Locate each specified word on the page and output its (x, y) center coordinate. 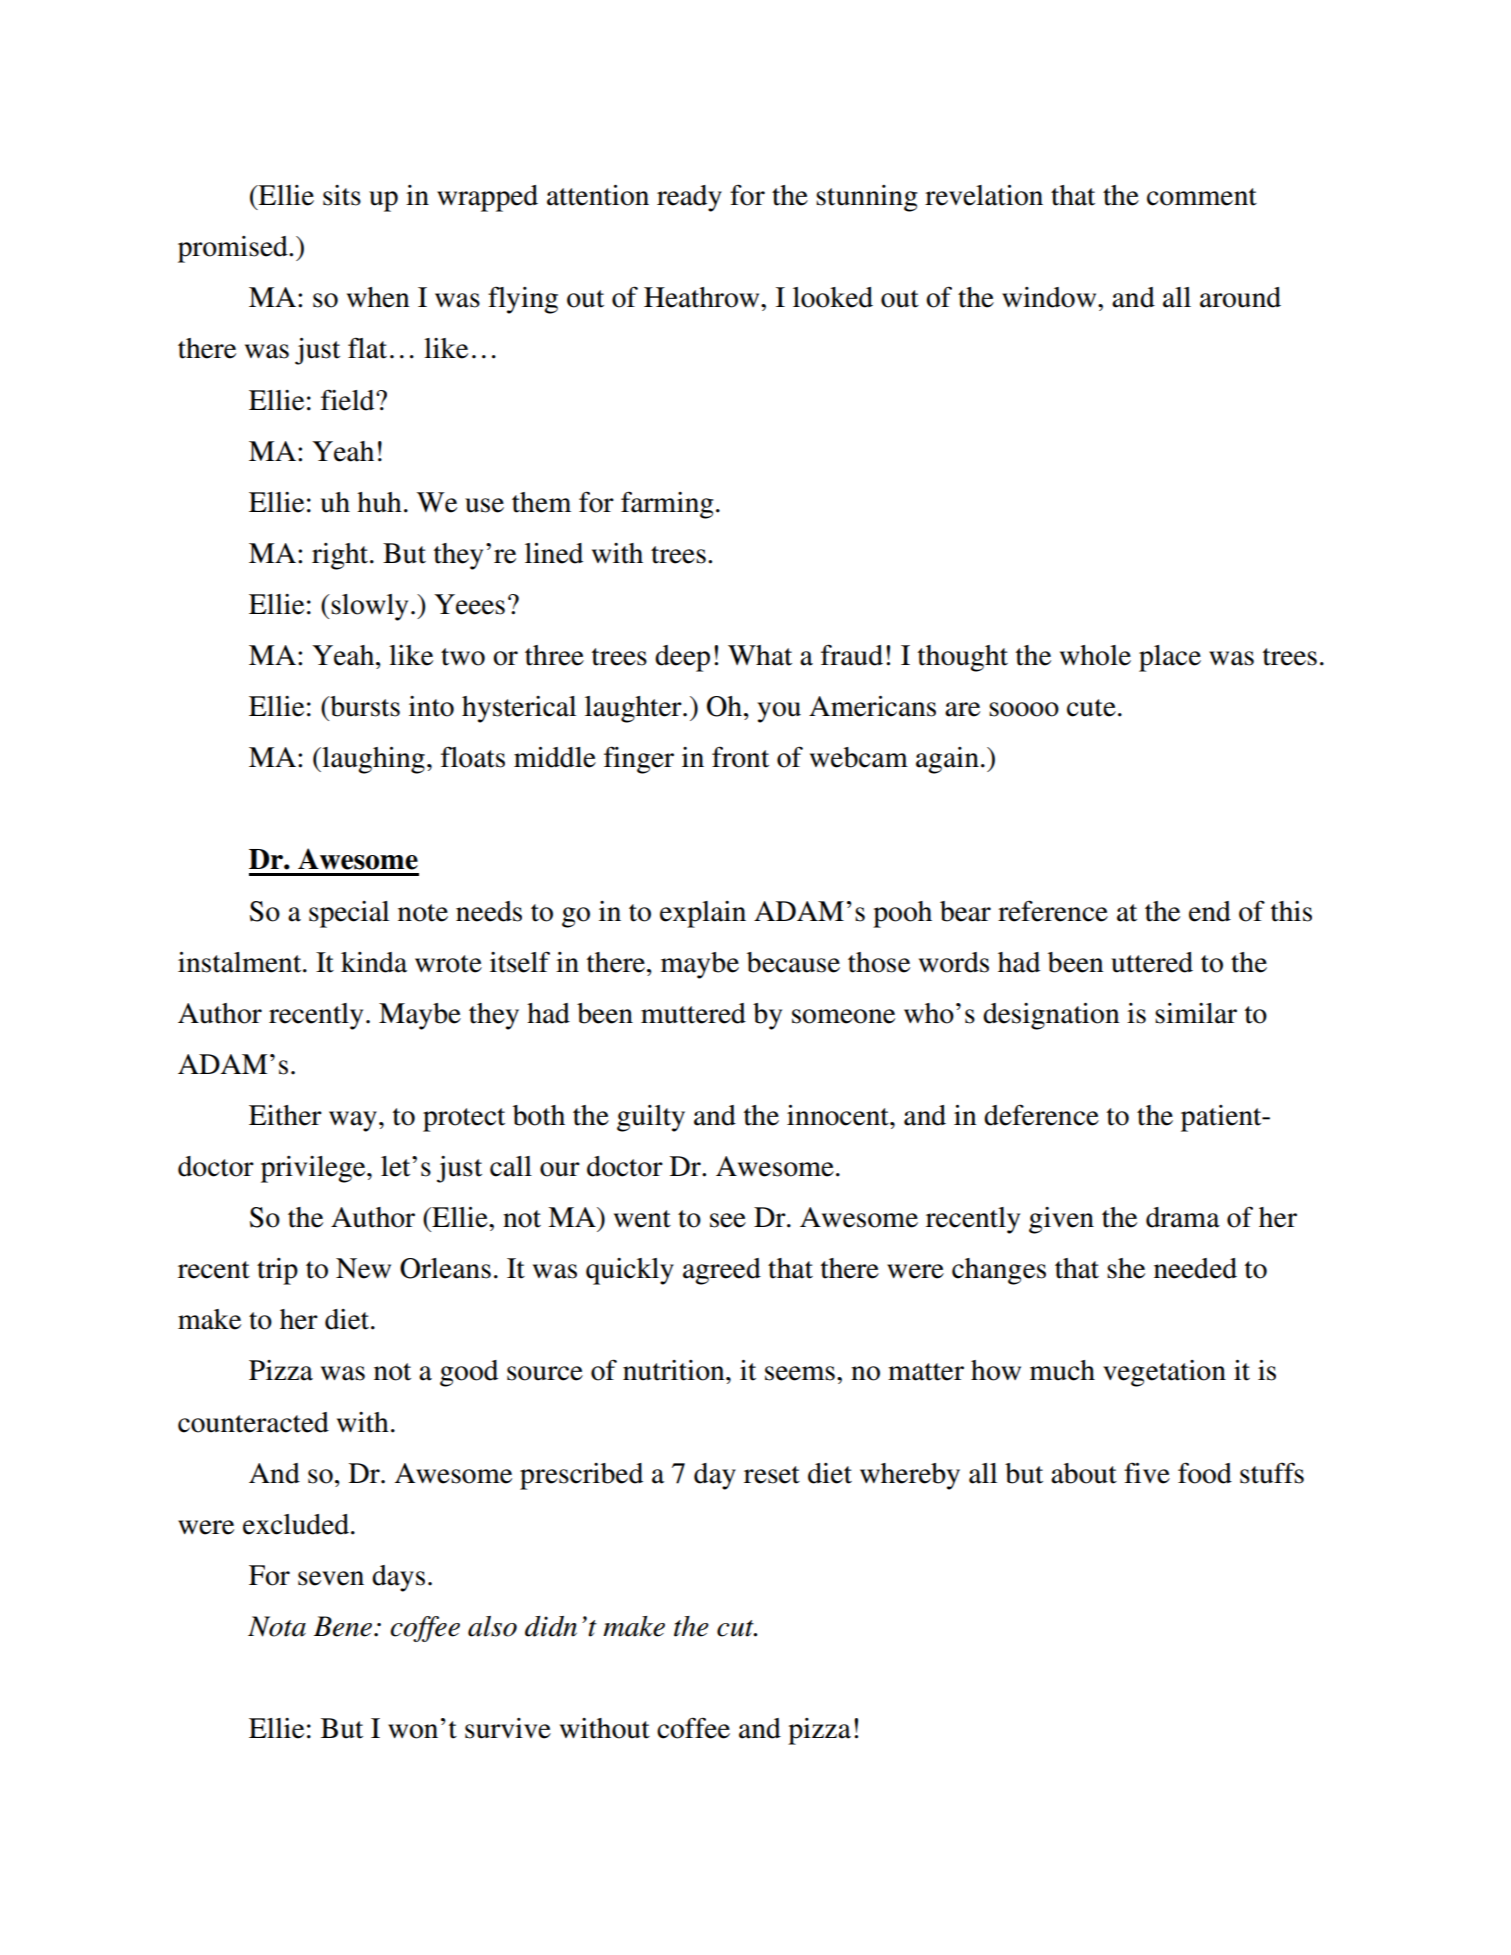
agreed (722, 1271)
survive (508, 1728)
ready (689, 198)
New (363, 1268)
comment (1202, 197)
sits (342, 195)
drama (1183, 1217)
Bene (344, 1626)
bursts (364, 706)
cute (1091, 708)
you (779, 712)
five (1147, 1473)
